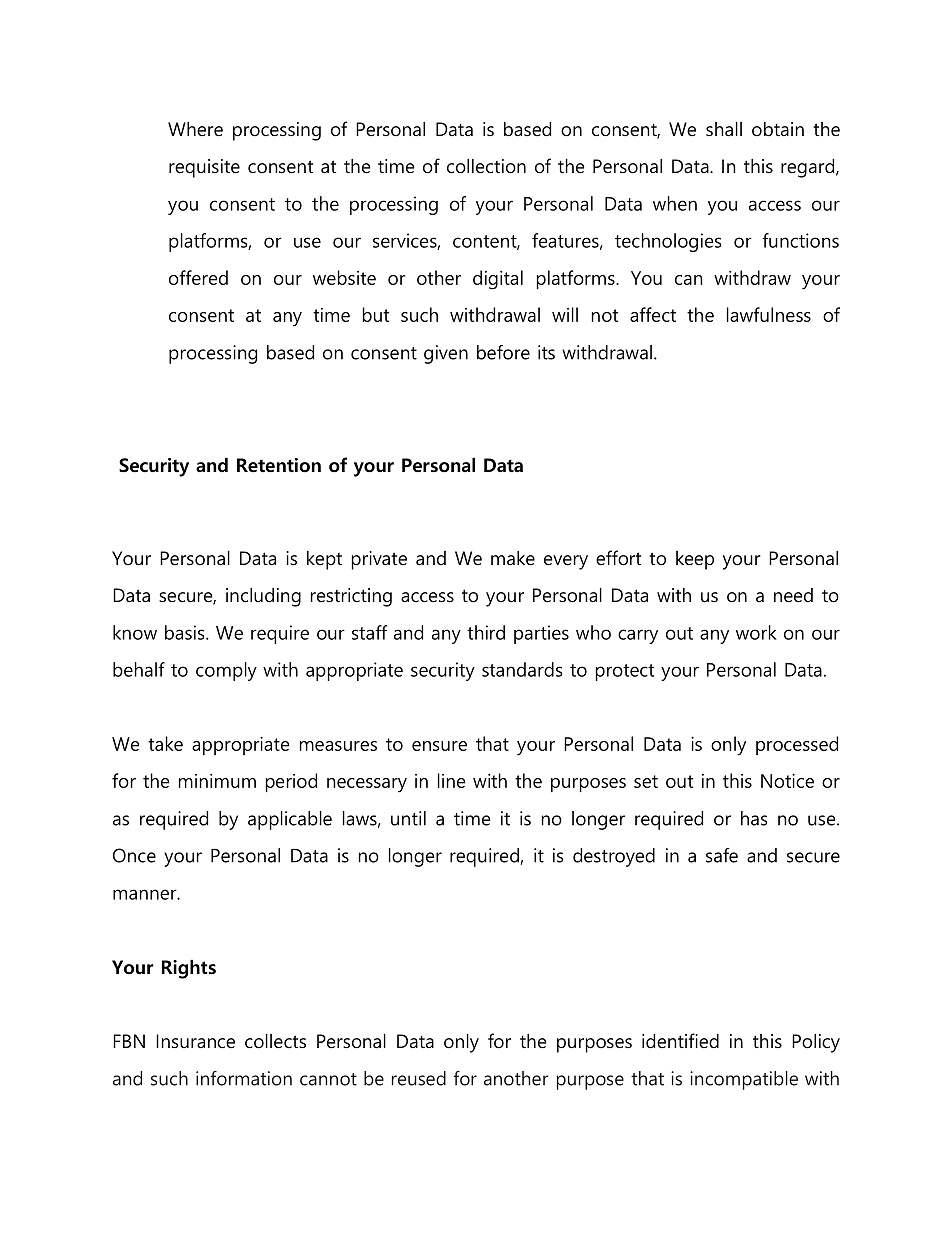  What do you see at coordinates (744, 1080) in the screenshot?
I see `incompatible` at bounding box center [744, 1080].
